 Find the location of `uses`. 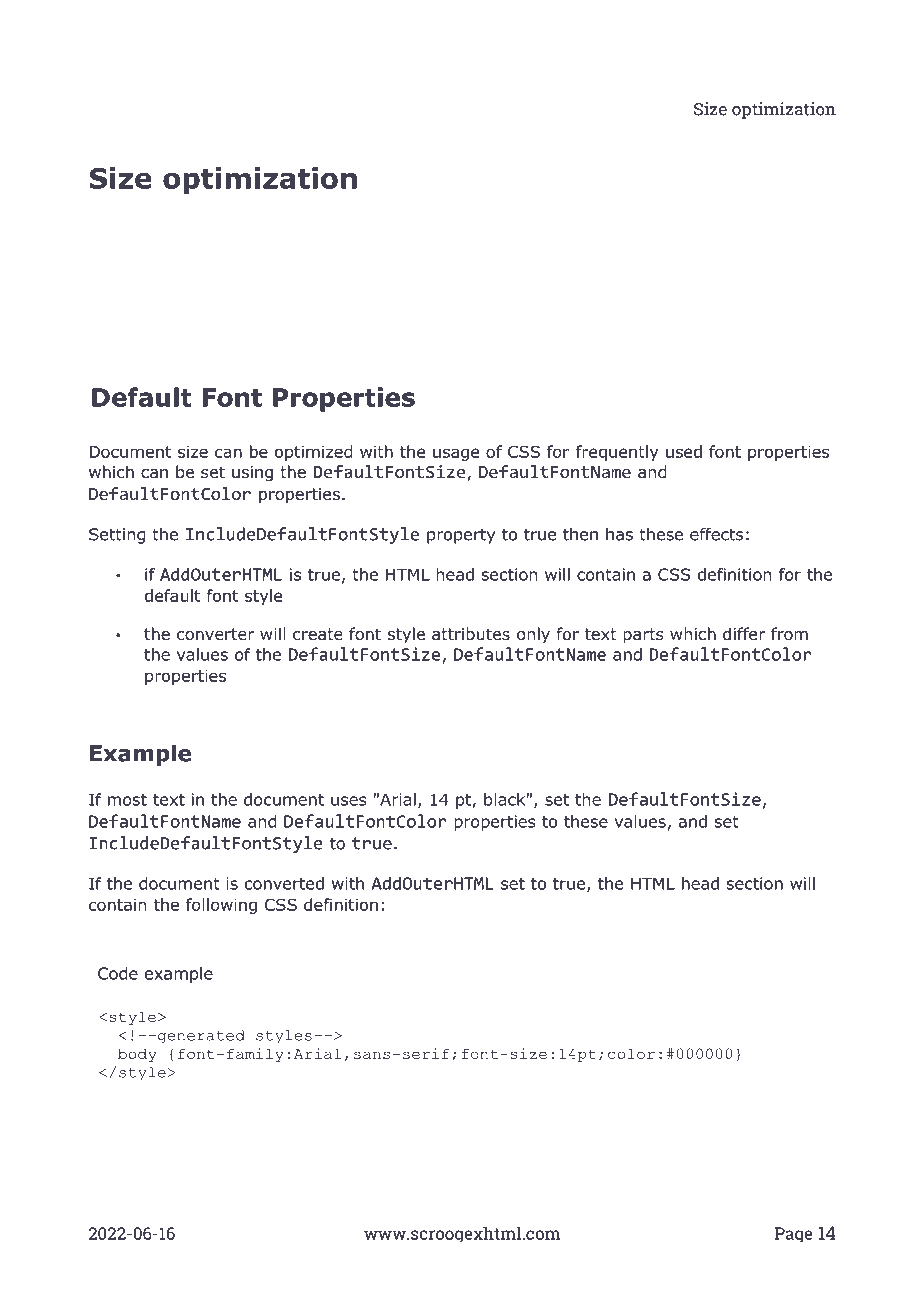

uses is located at coordinates (349, 801).
